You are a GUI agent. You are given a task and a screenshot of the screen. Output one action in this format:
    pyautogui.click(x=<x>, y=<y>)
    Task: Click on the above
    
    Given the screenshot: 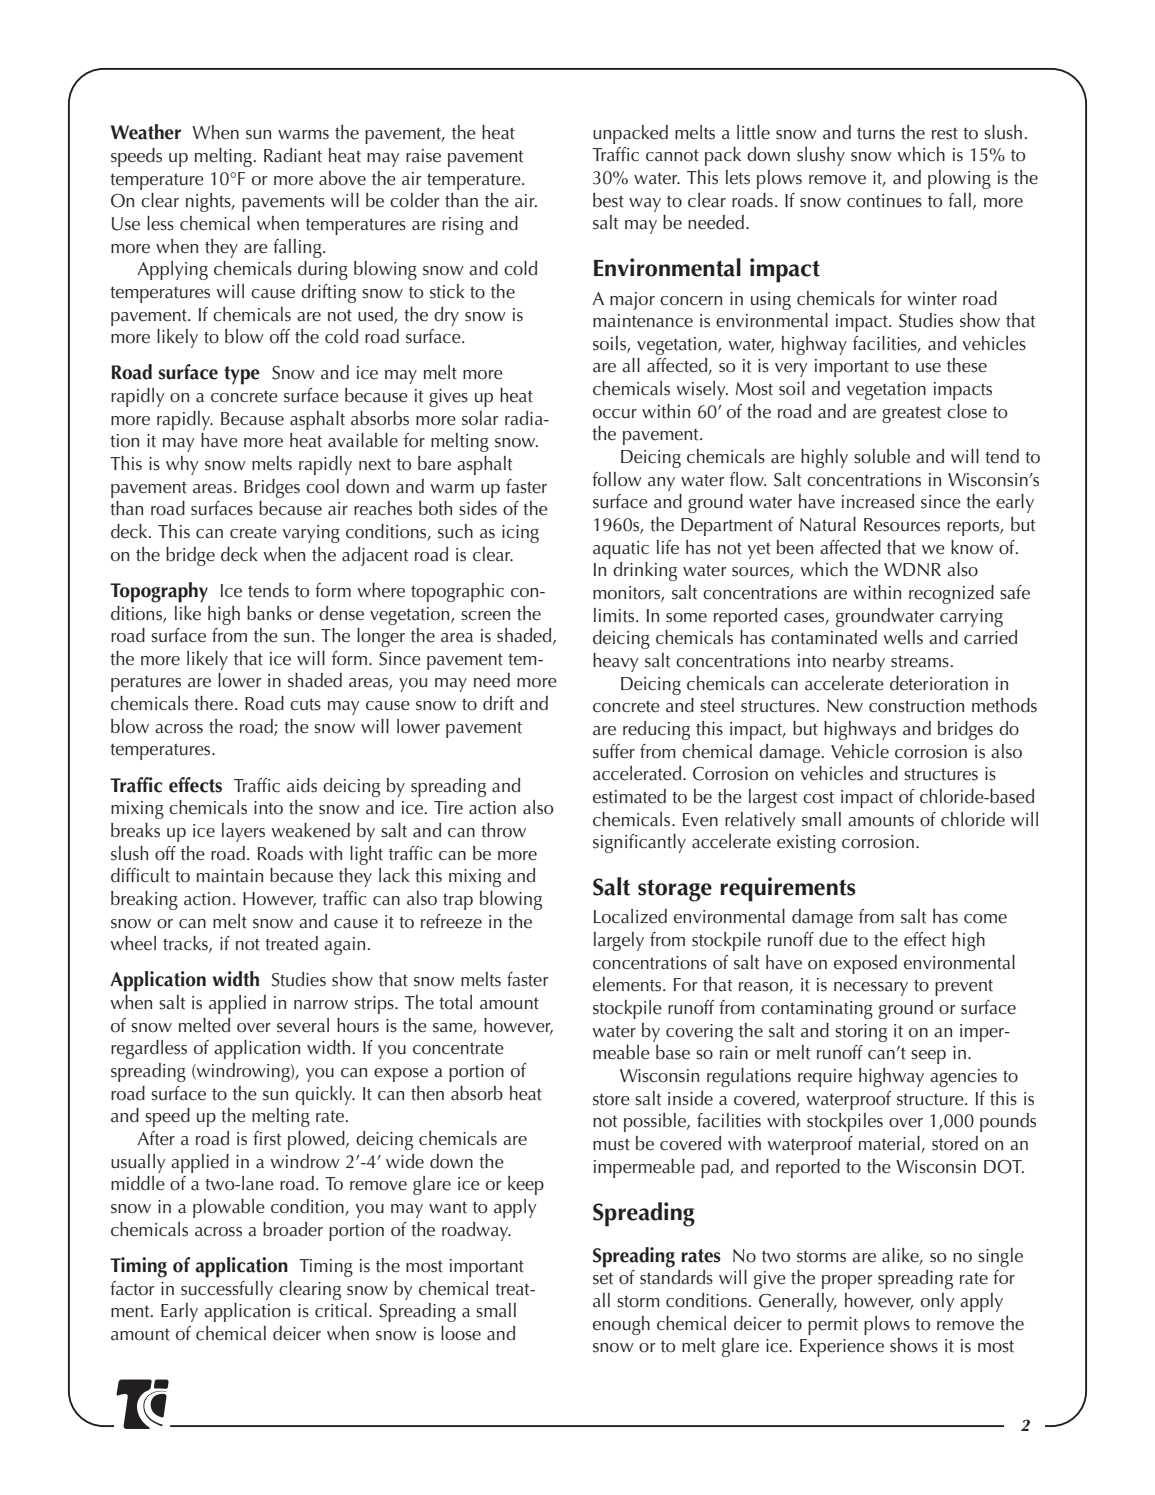 What is the action you would take?
    pyautogui.click(x=342, y=178)
